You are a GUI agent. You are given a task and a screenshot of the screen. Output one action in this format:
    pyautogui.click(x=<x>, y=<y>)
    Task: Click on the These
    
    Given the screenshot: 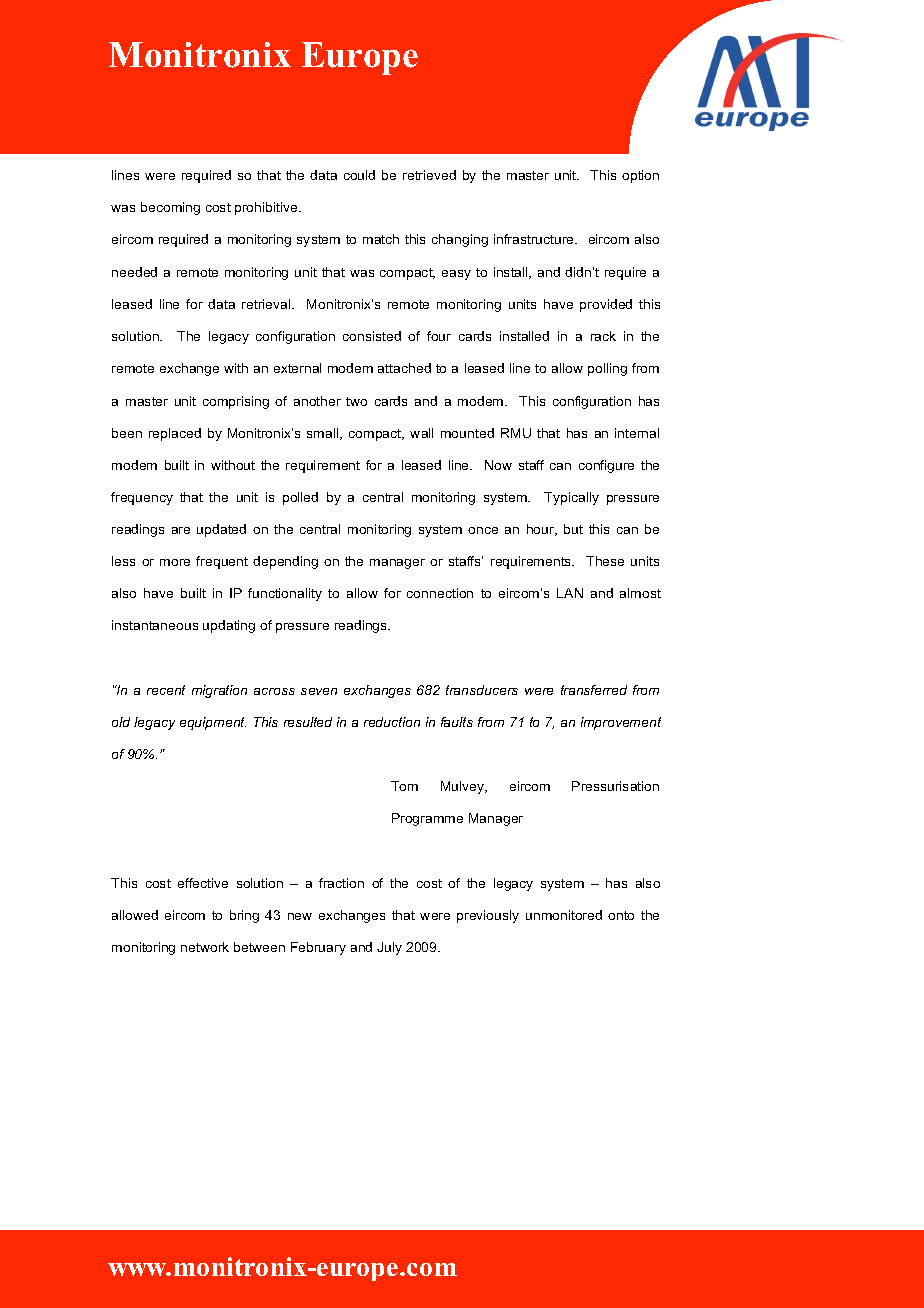 What is the action you would take?
    pyautogui.click(x=605, y=561)
